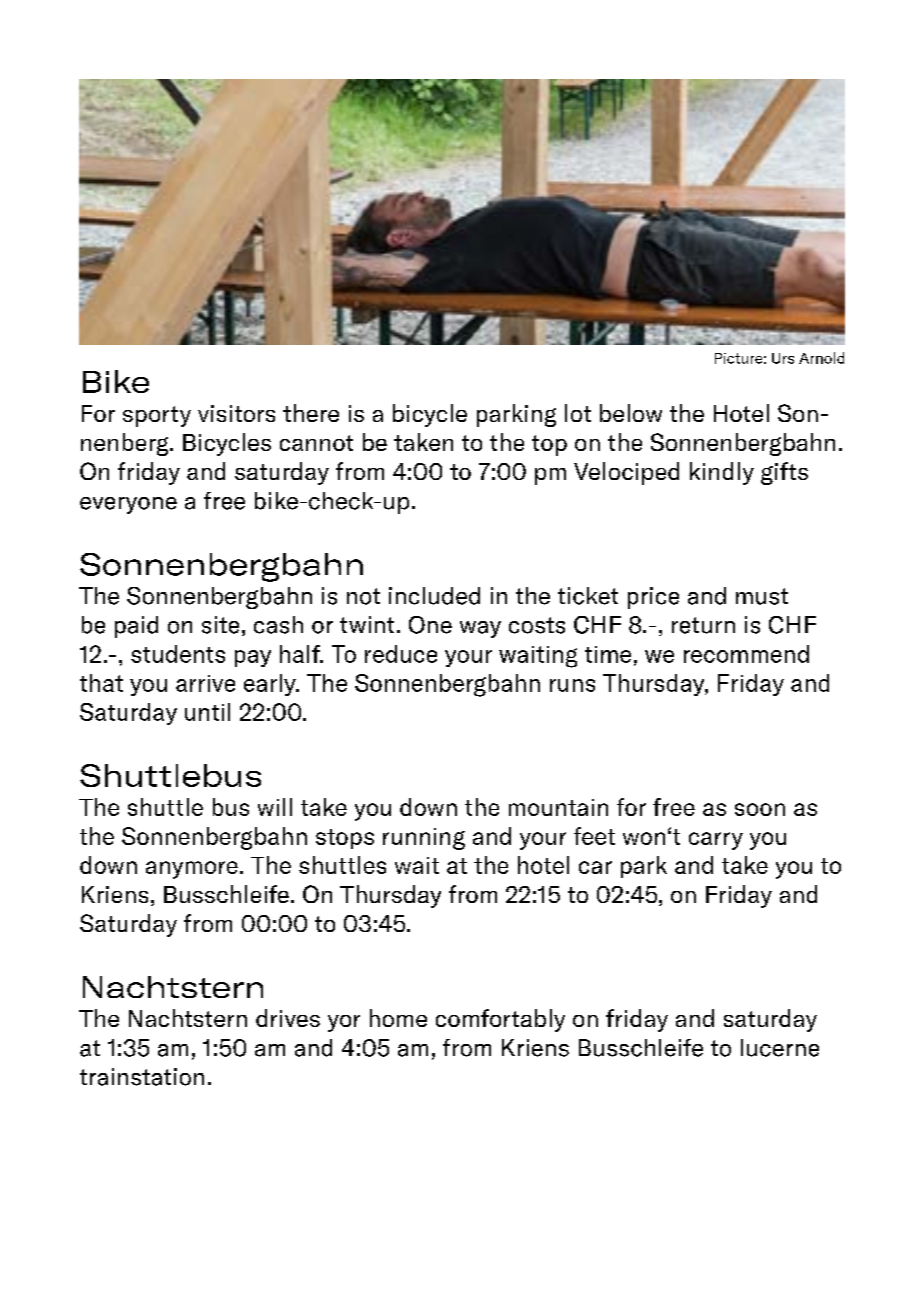 Image resolution: width=924 pixels, height=1311 pixels. I want to click on included, so click(434, 596).
